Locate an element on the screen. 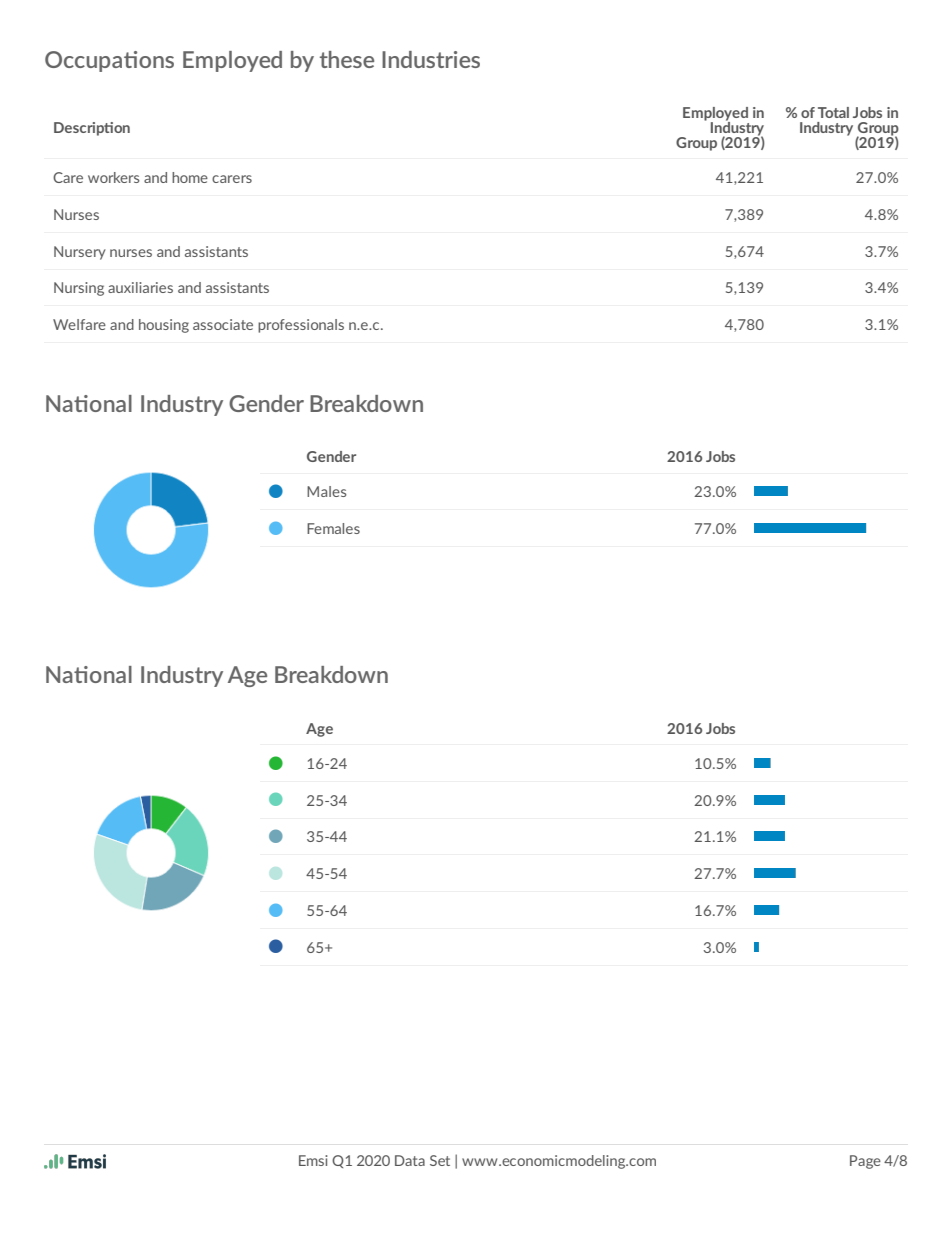 Image resolution: width=952 pixels, height=1233 pixels. workers is located at coordinates (114, 177).
